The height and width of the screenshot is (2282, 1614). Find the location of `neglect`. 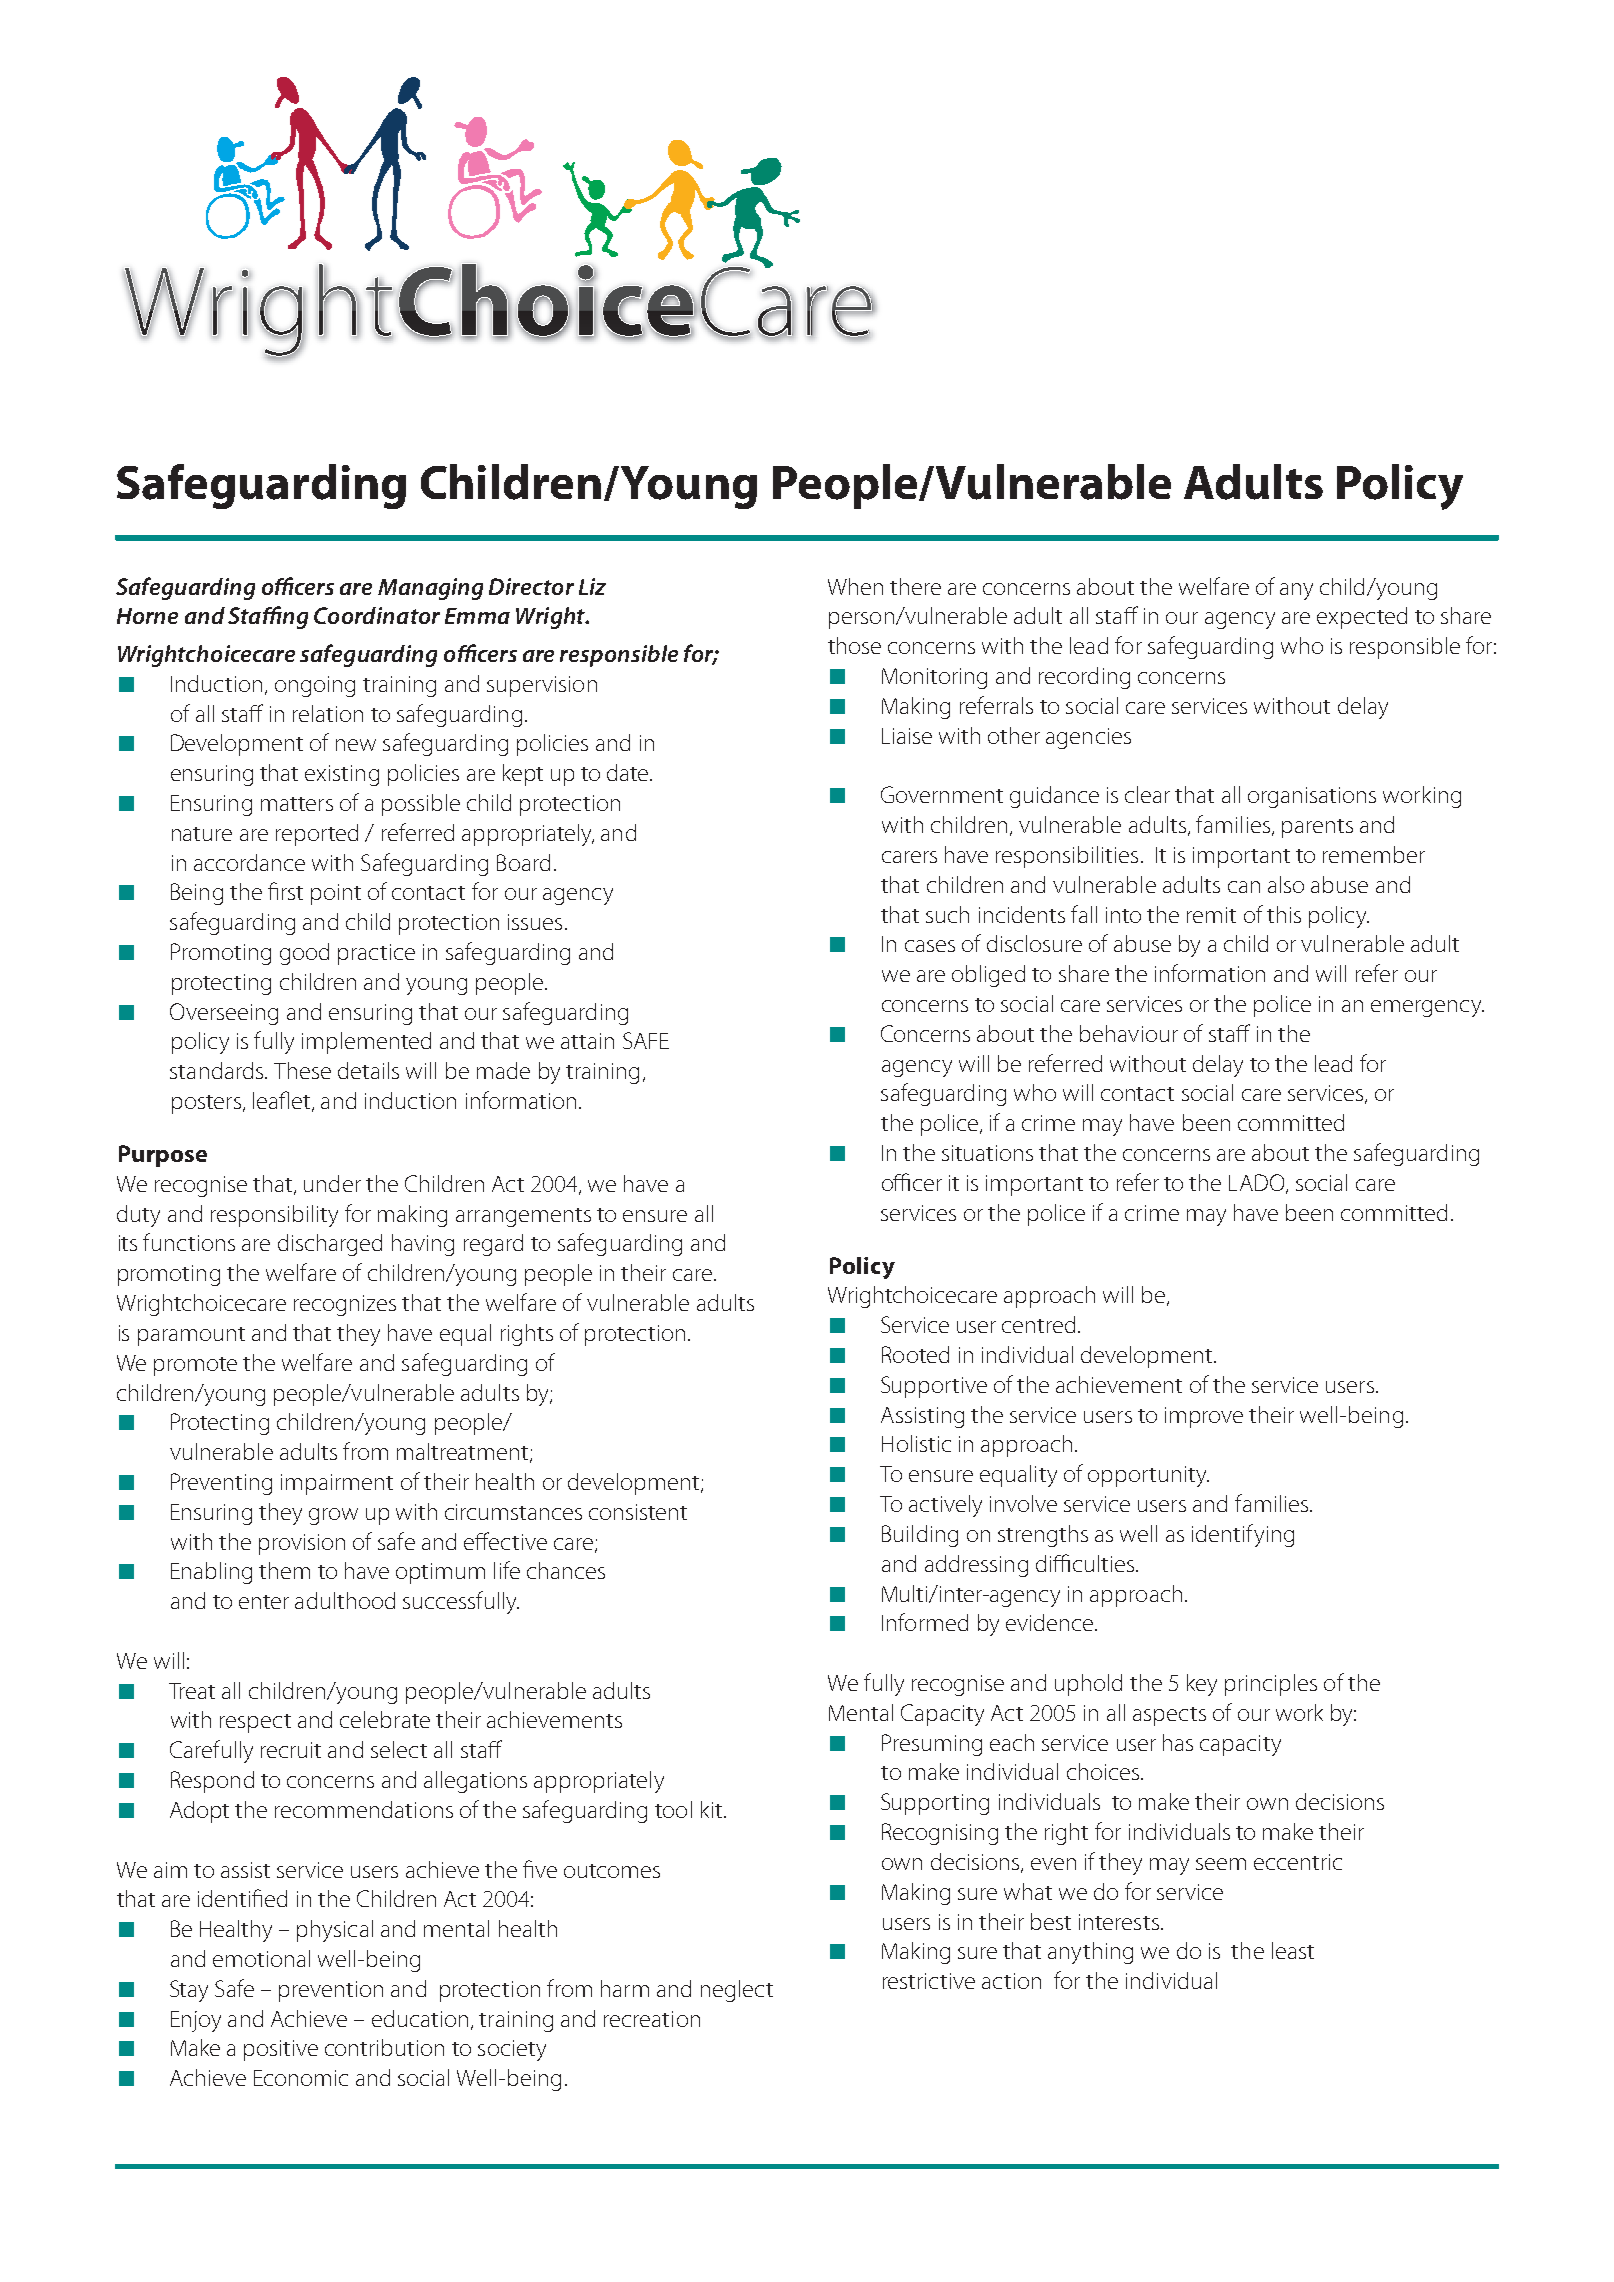

neglect is located at coordinates (737, 1991).
